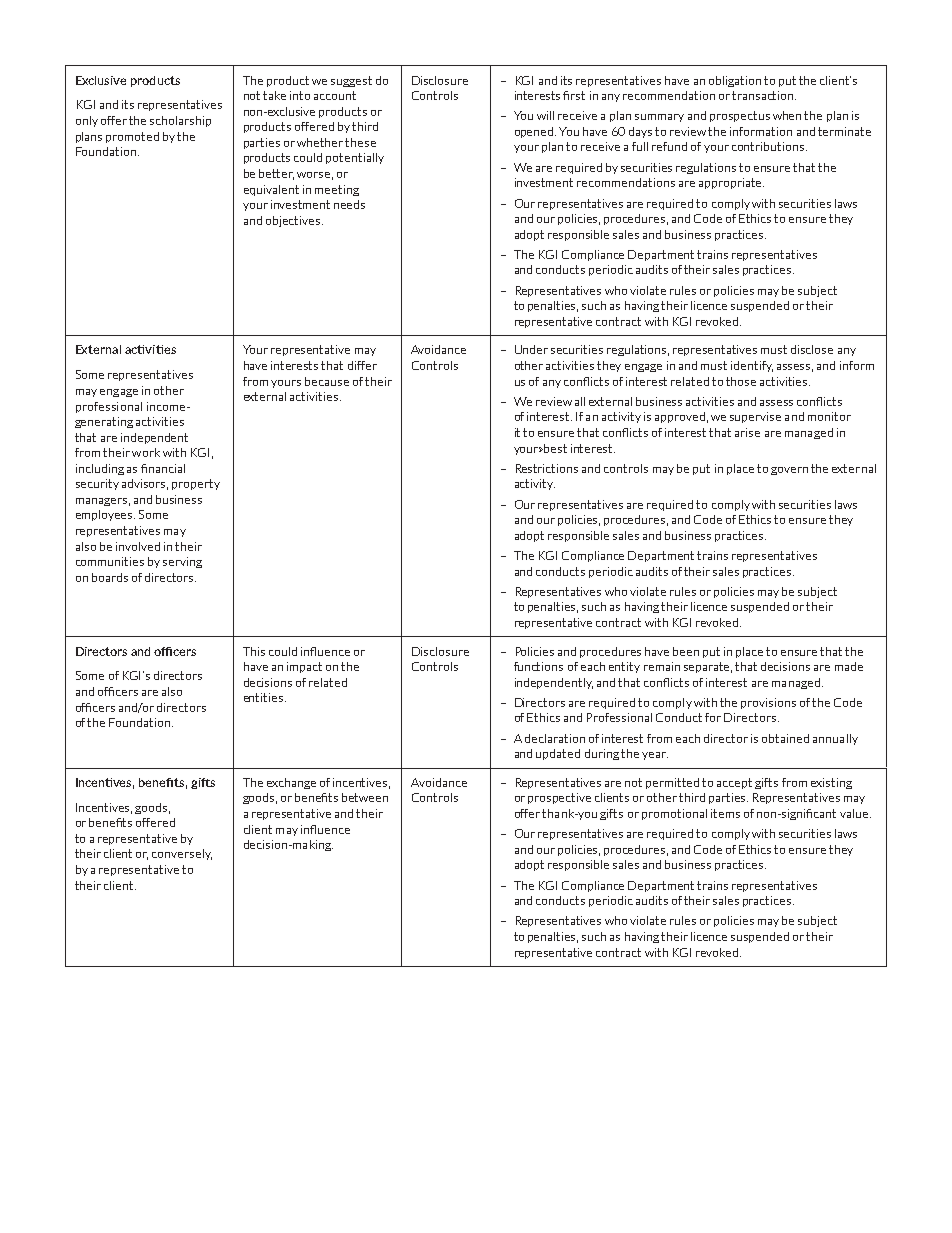  What do you see at coordinates (559, 798) in the screenshot?
I see `prospective` at bounding box center [559, 798].
